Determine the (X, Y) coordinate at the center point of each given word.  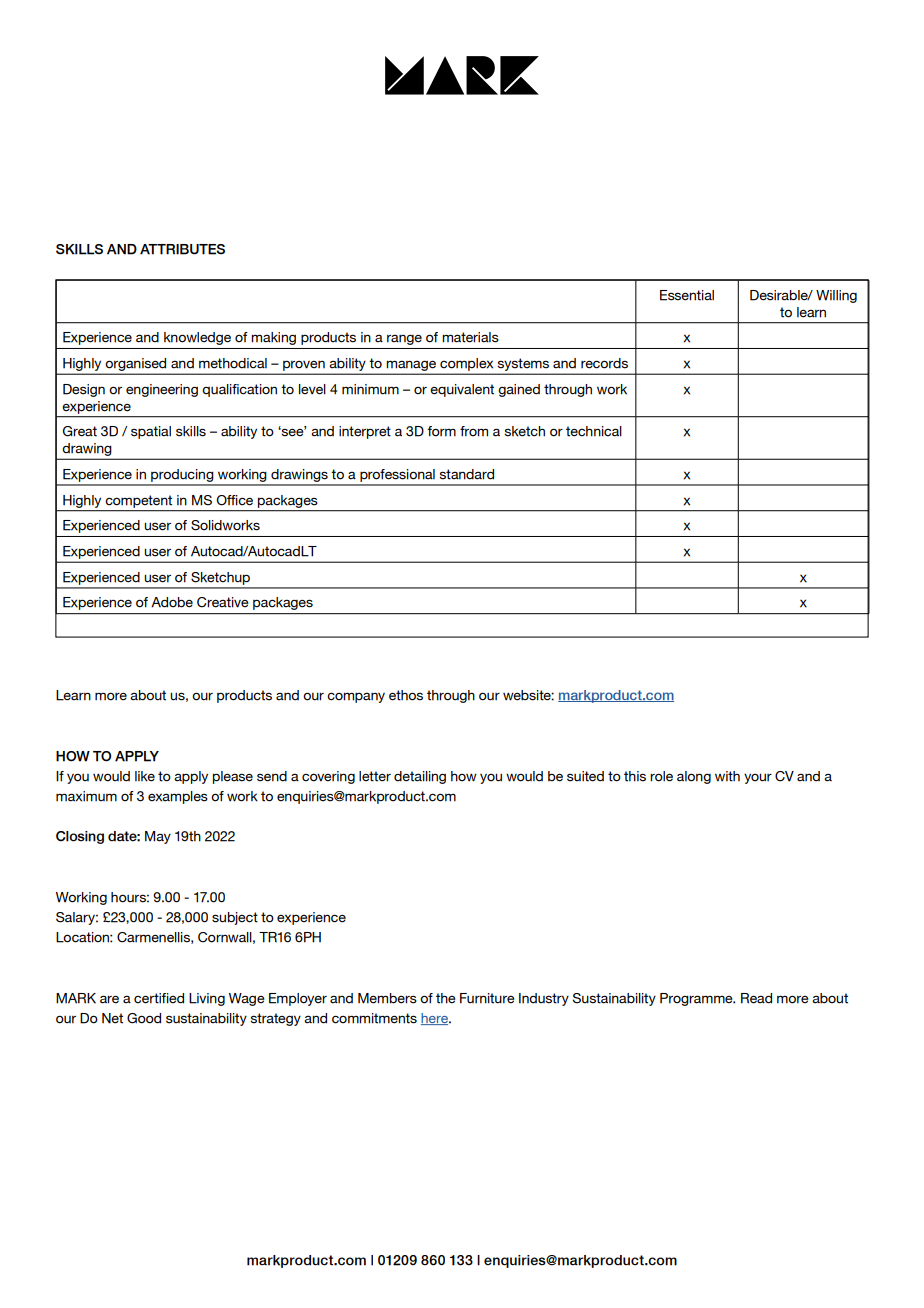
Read (756, 998)
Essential (687, 295)
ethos (406, 695)
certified (159, 998)
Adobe (172, 602)
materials (470, 337)
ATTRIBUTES (182, 249)
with (727, 776)
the (445, 998)
